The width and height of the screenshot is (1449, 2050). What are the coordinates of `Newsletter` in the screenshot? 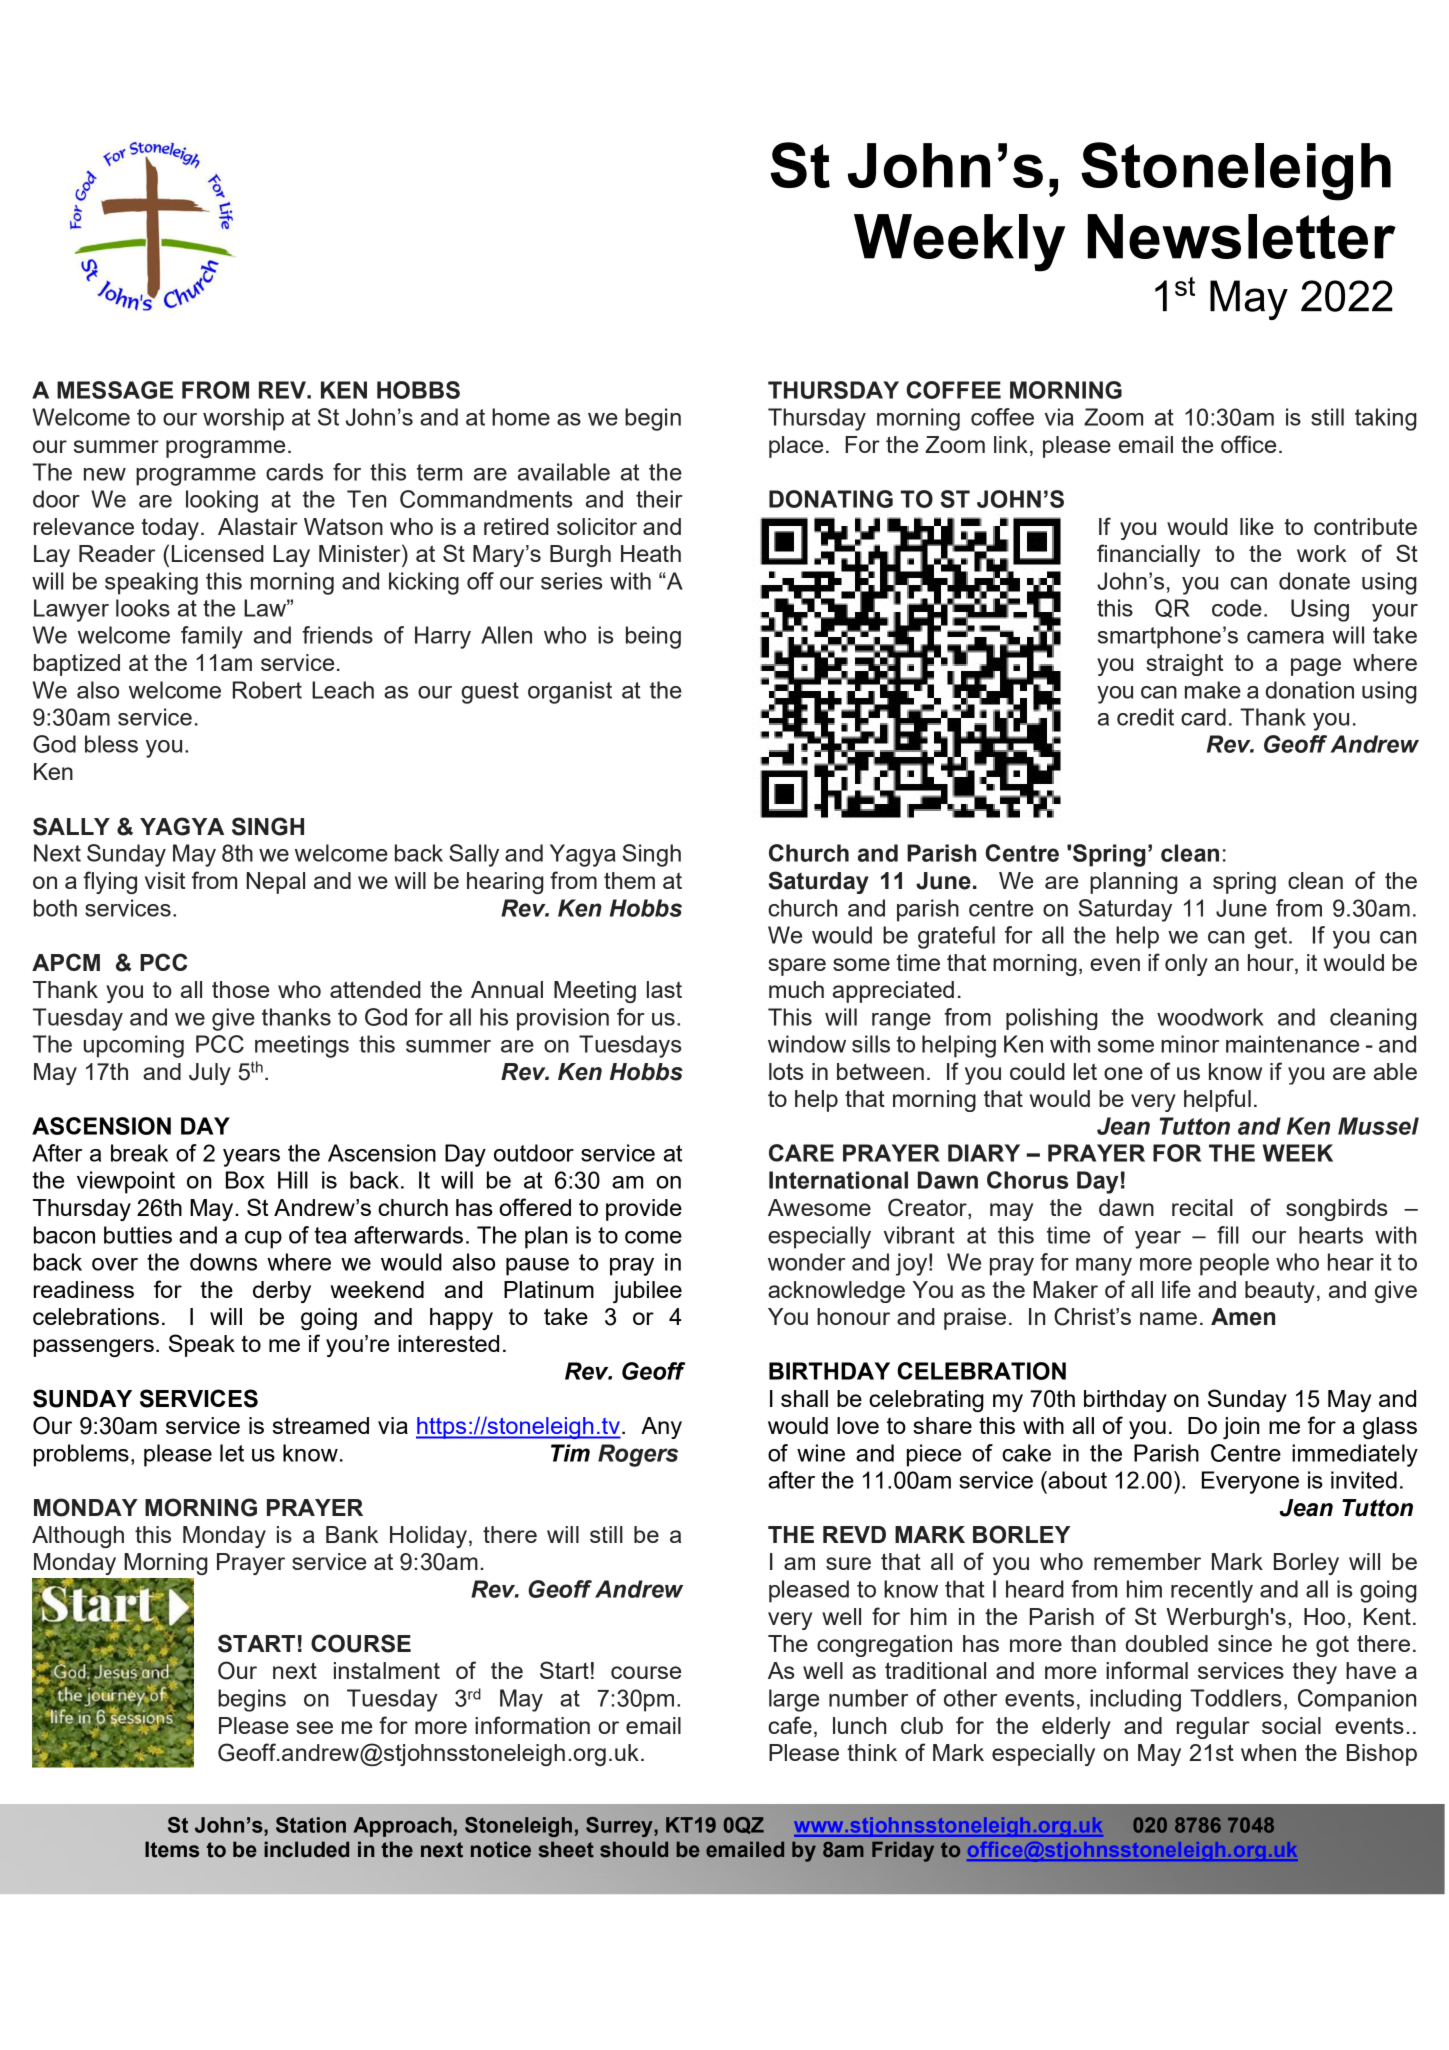 It's located at (1242, 236).
